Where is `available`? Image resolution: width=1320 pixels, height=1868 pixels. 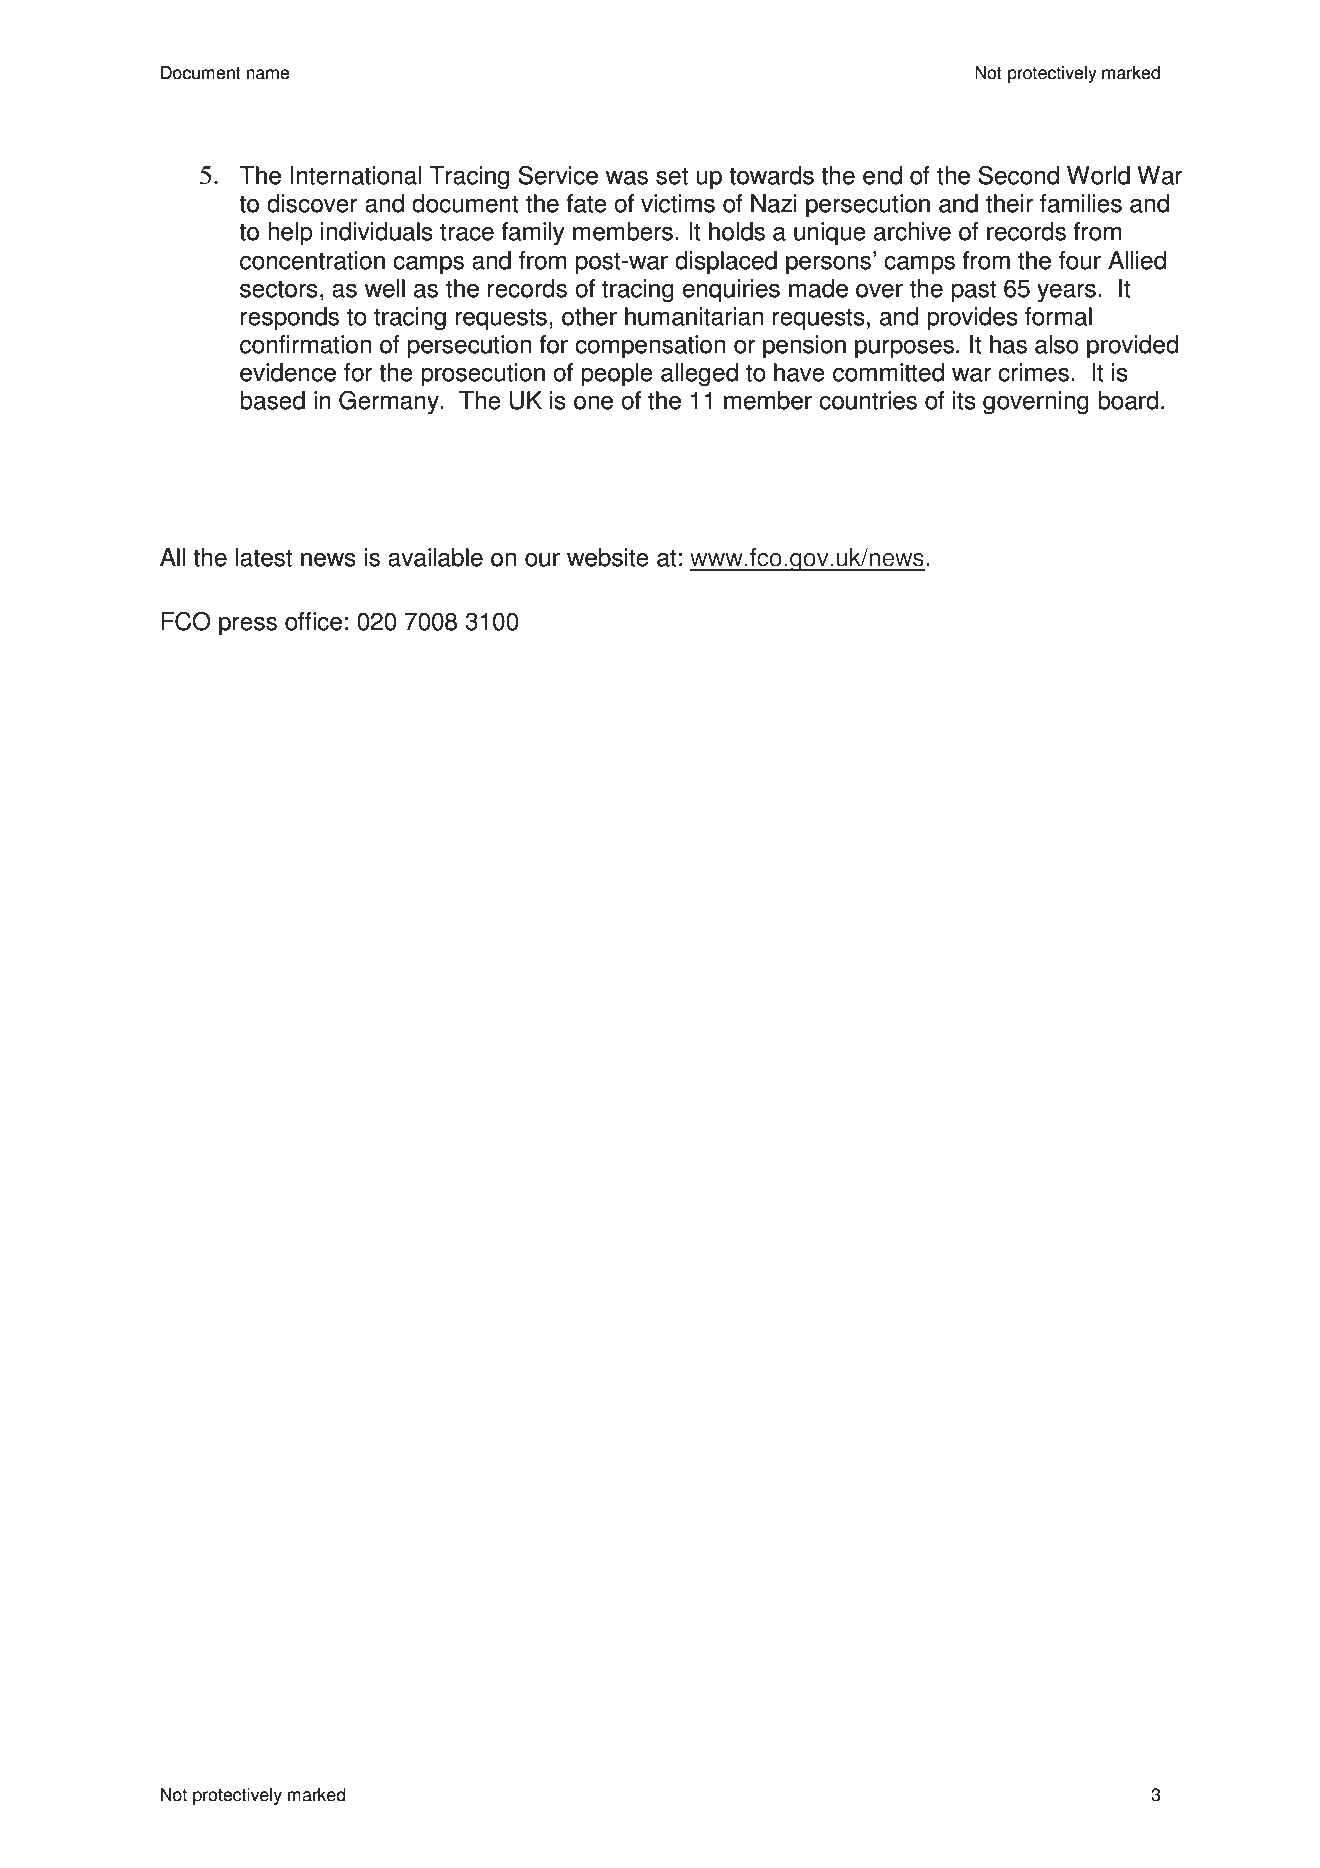 available is located at coordinates (435, 557).
